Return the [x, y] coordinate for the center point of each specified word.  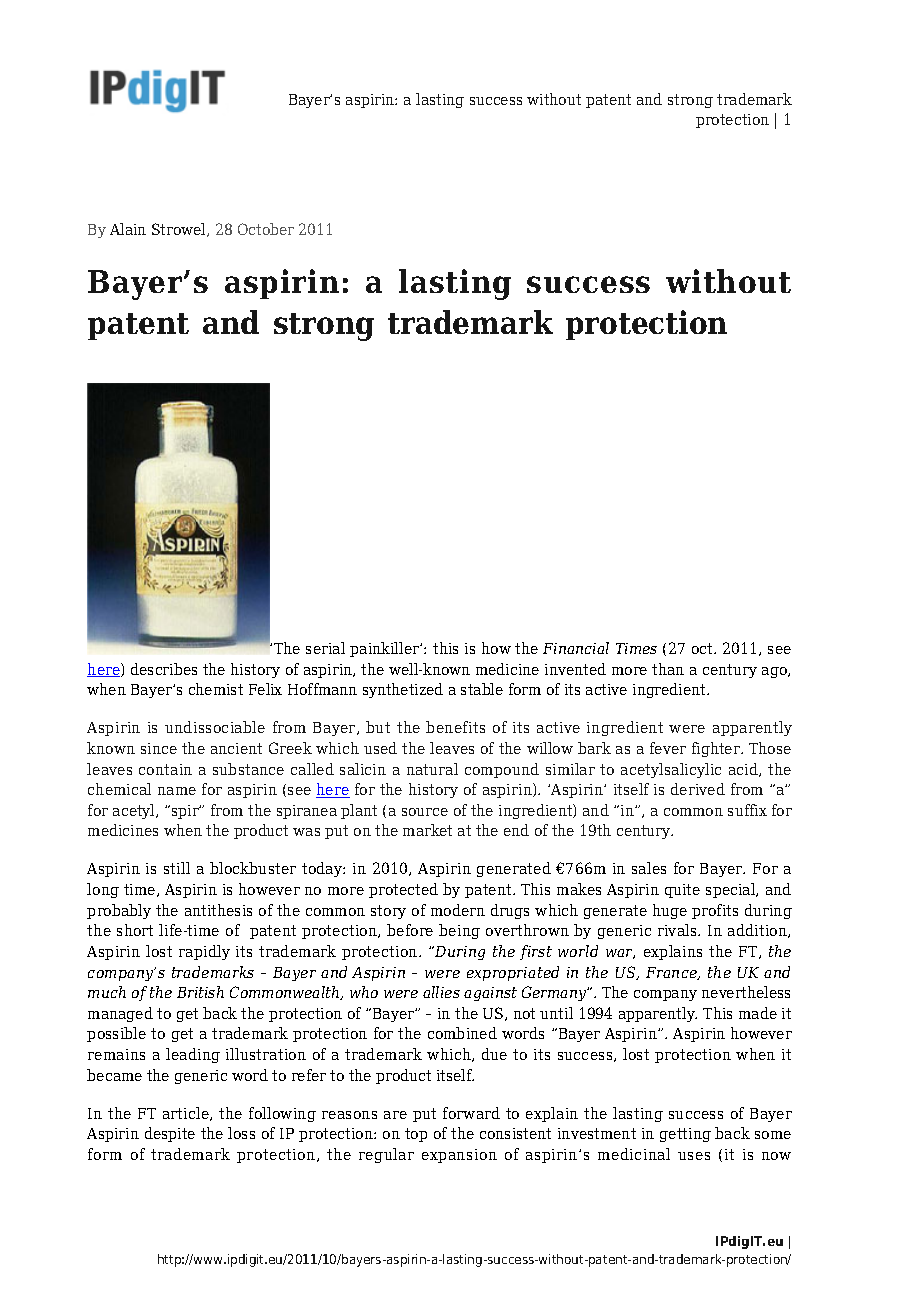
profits [715, 911]
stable [482, 689]
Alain [128, 229]
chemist [216, 689]
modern [458, 910]
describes [164, 669]
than [668, 669]
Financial [576, 648]
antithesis [218, 910]
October [266, 229]
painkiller [386, 649]
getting [685, 1135]
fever [668, 748]
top [416, 1135]
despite [170, 1134]
